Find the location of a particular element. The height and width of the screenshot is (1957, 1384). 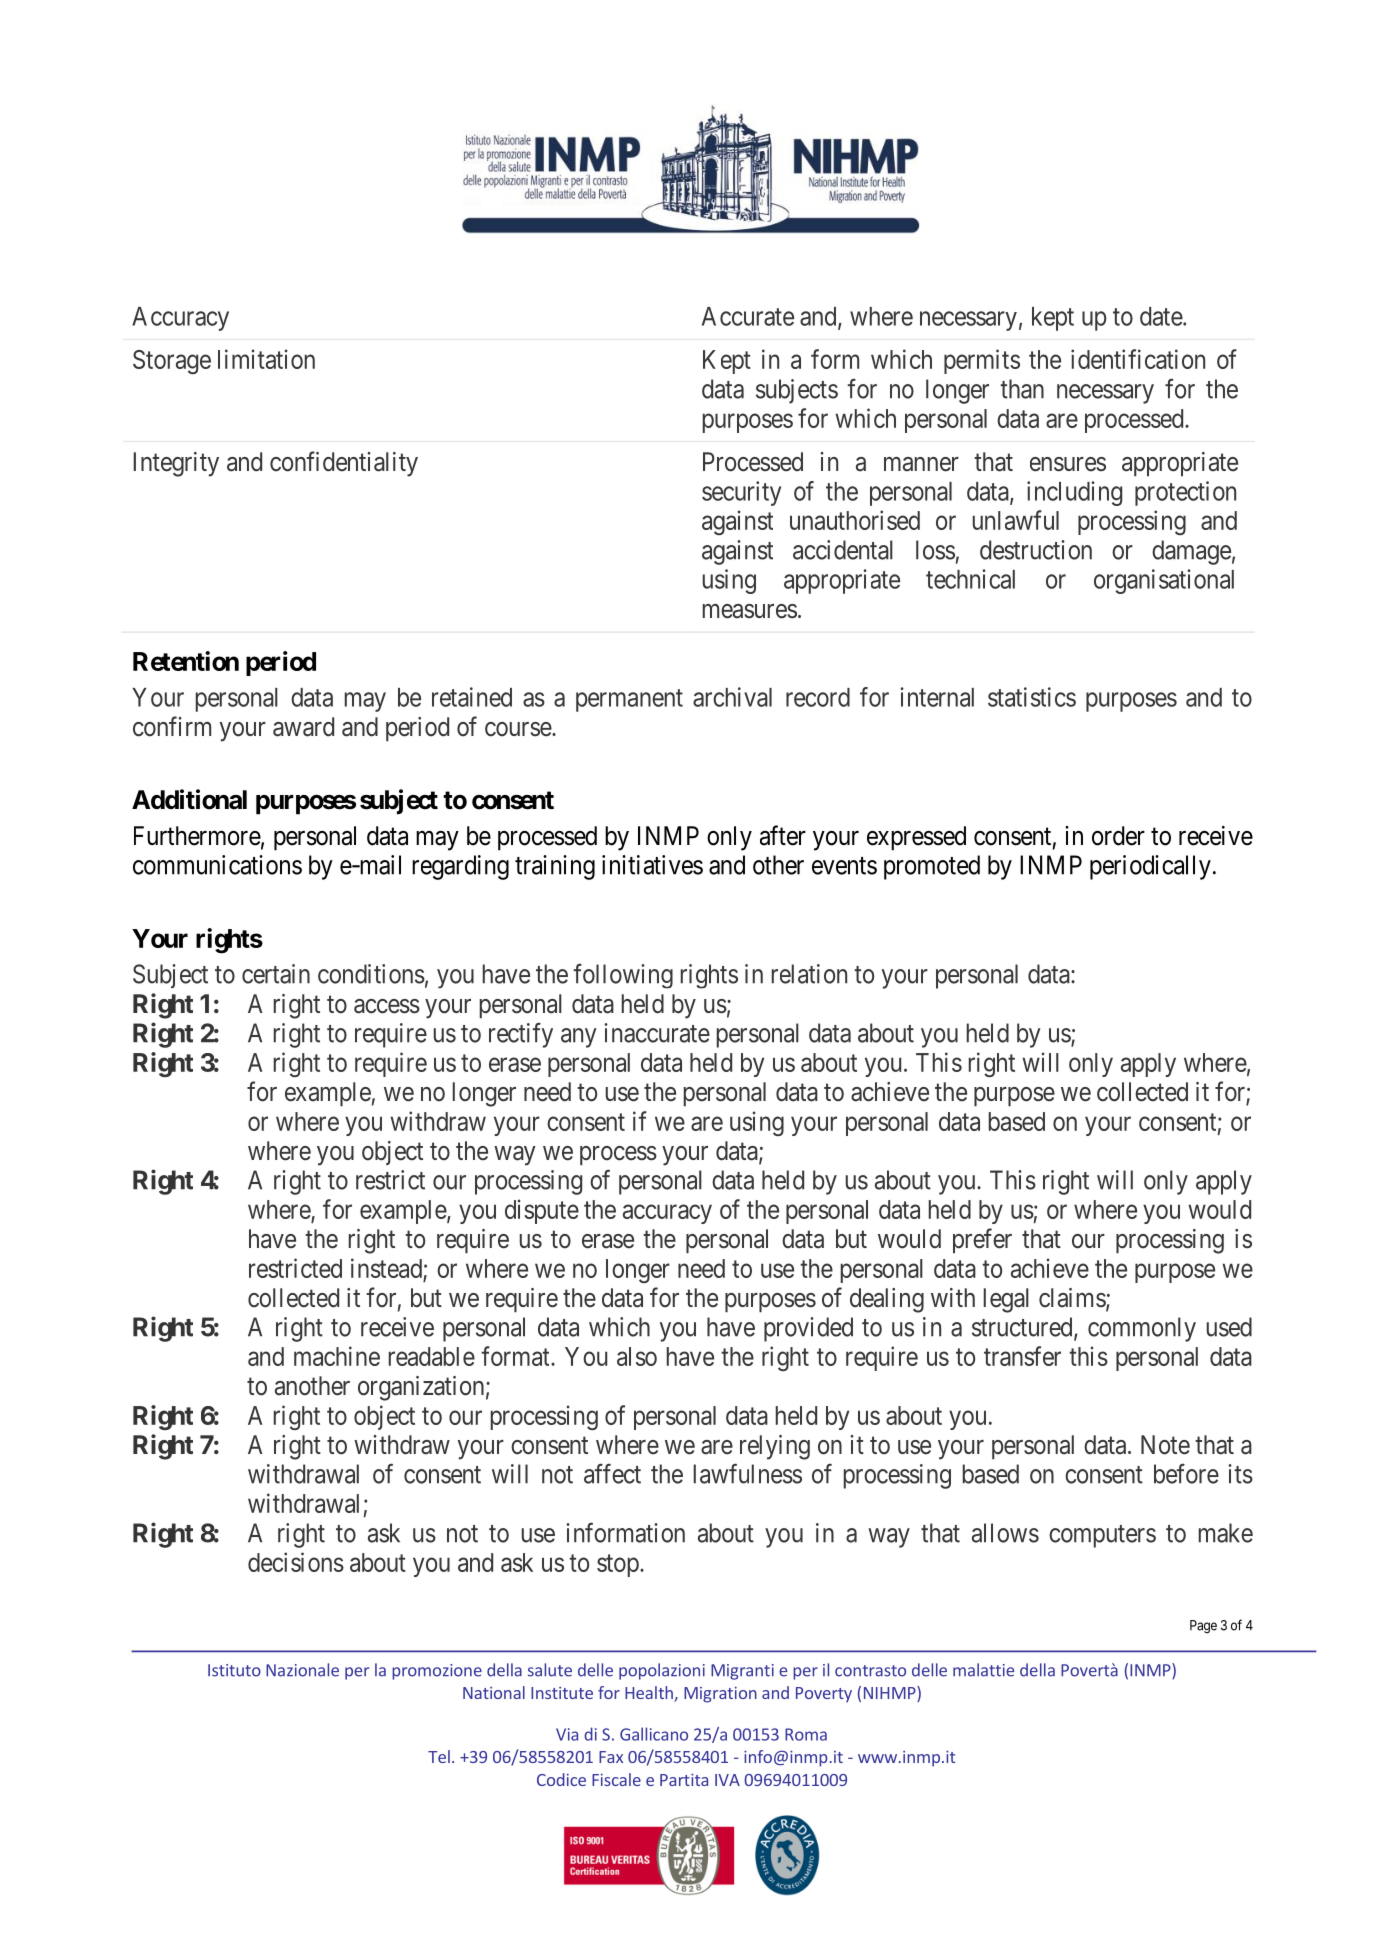

after is located at coordinates (783, 835).
